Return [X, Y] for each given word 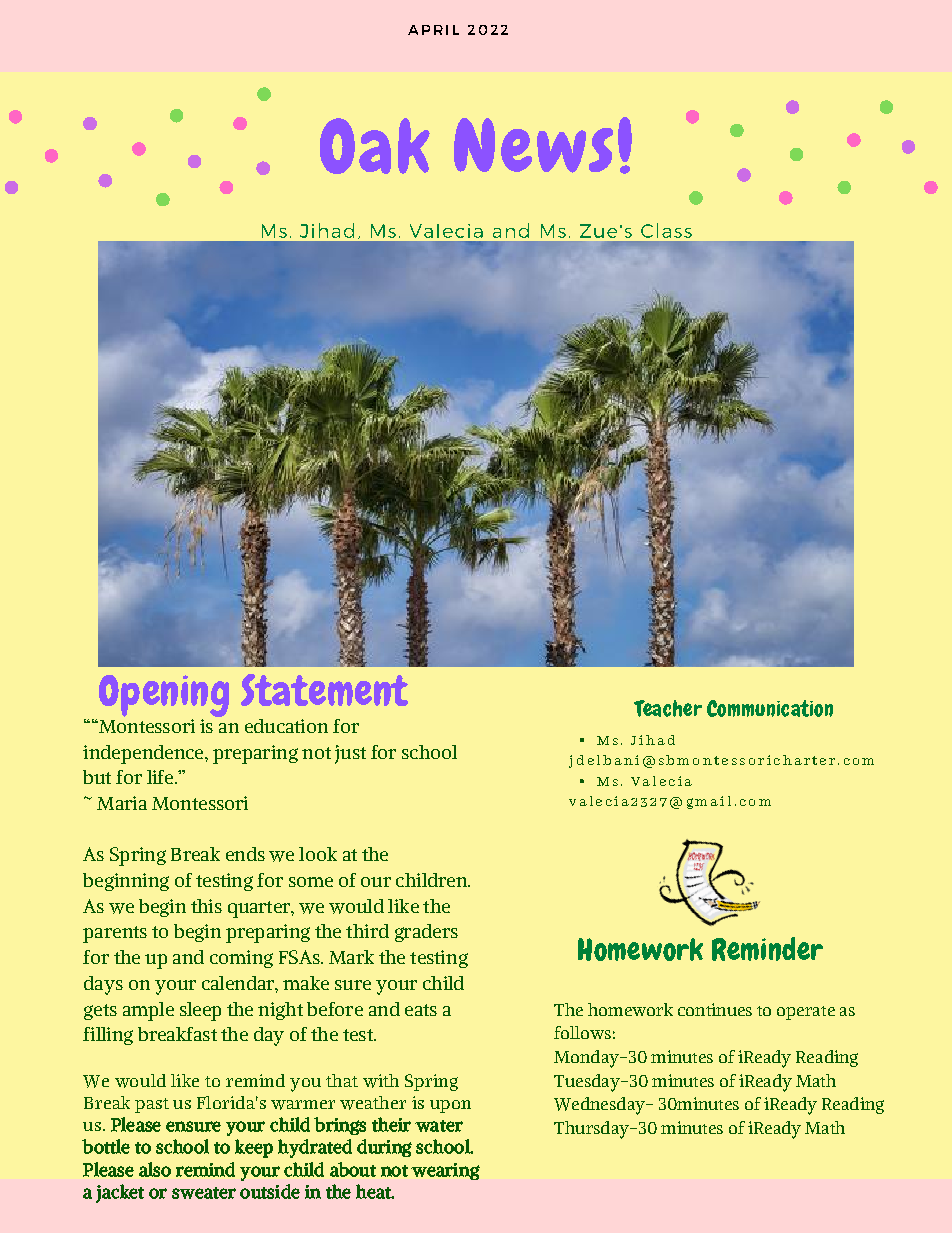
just [350, 754]
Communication [770, 708]
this [206, 906]
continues [715, 1009]
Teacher [668, 708]
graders [426, 933]
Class [666, 230]
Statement [324, 690]
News [533, 145]
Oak [375, 146]
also [155, 1169]
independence [144, 754]
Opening [164, 697]
